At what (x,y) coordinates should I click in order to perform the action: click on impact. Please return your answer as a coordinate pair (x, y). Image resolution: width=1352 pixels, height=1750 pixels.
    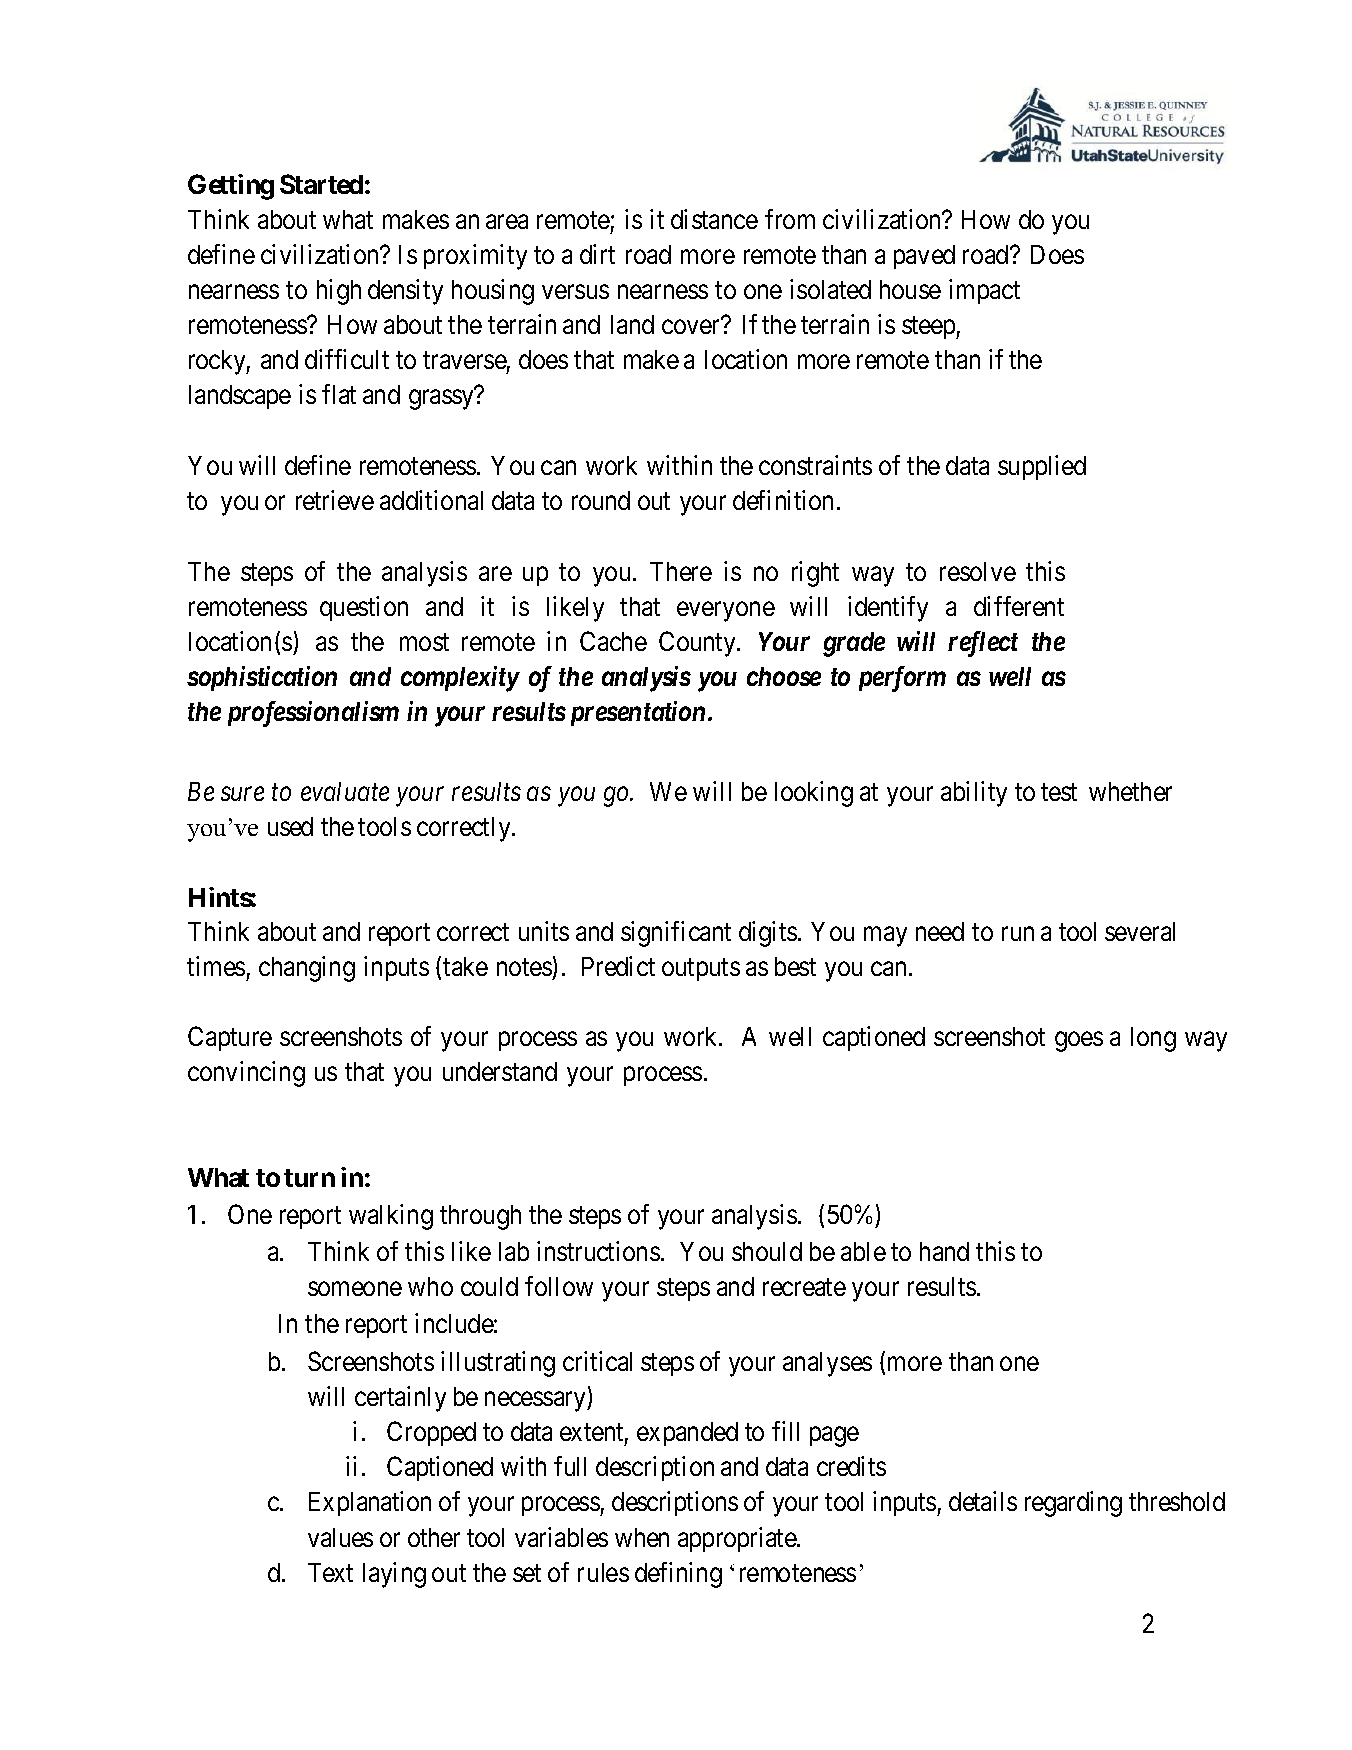
    Looking at the image, I should click on (984, 291).
